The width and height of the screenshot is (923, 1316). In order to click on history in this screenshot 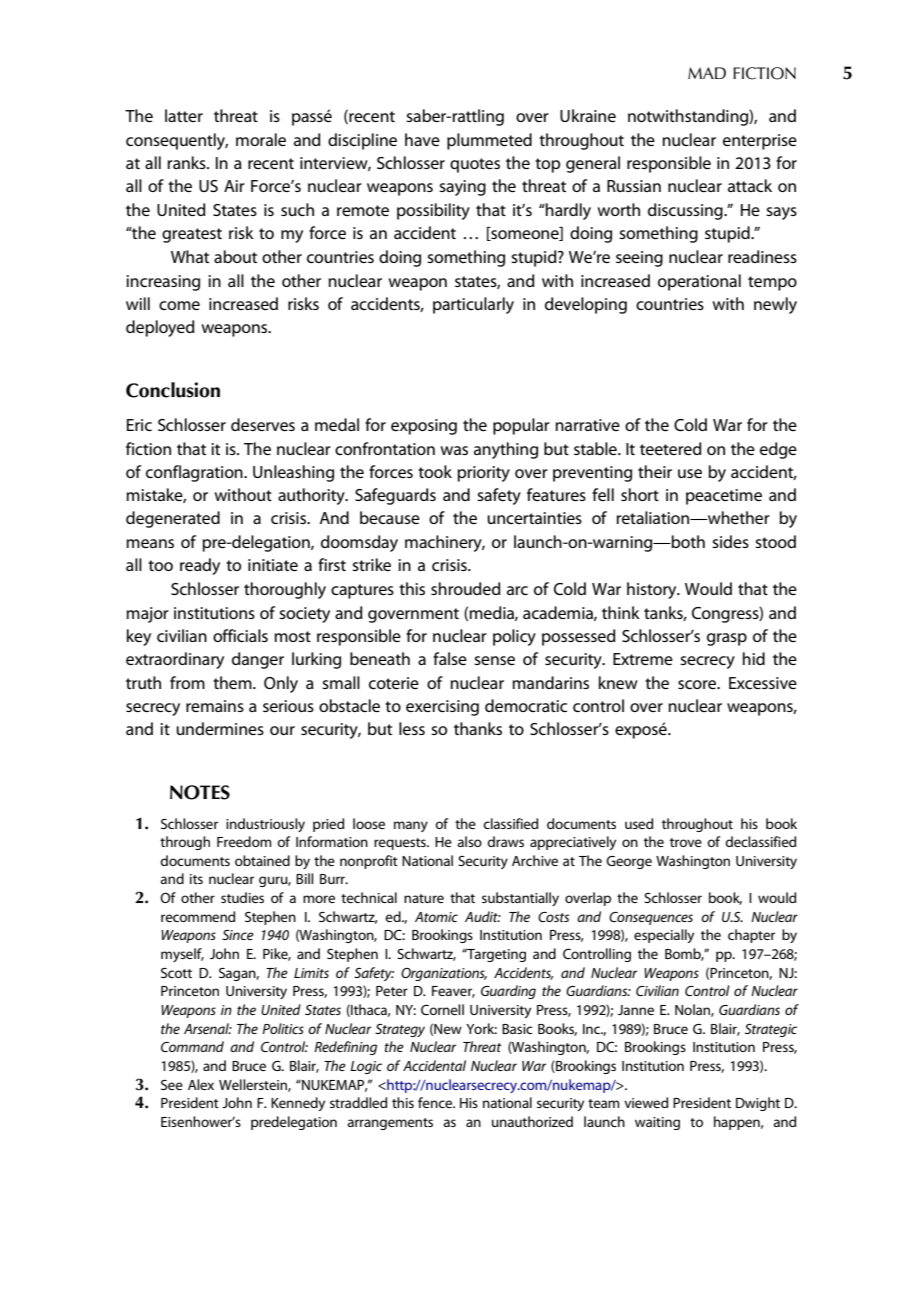, I will do `click(653, 590)`.
